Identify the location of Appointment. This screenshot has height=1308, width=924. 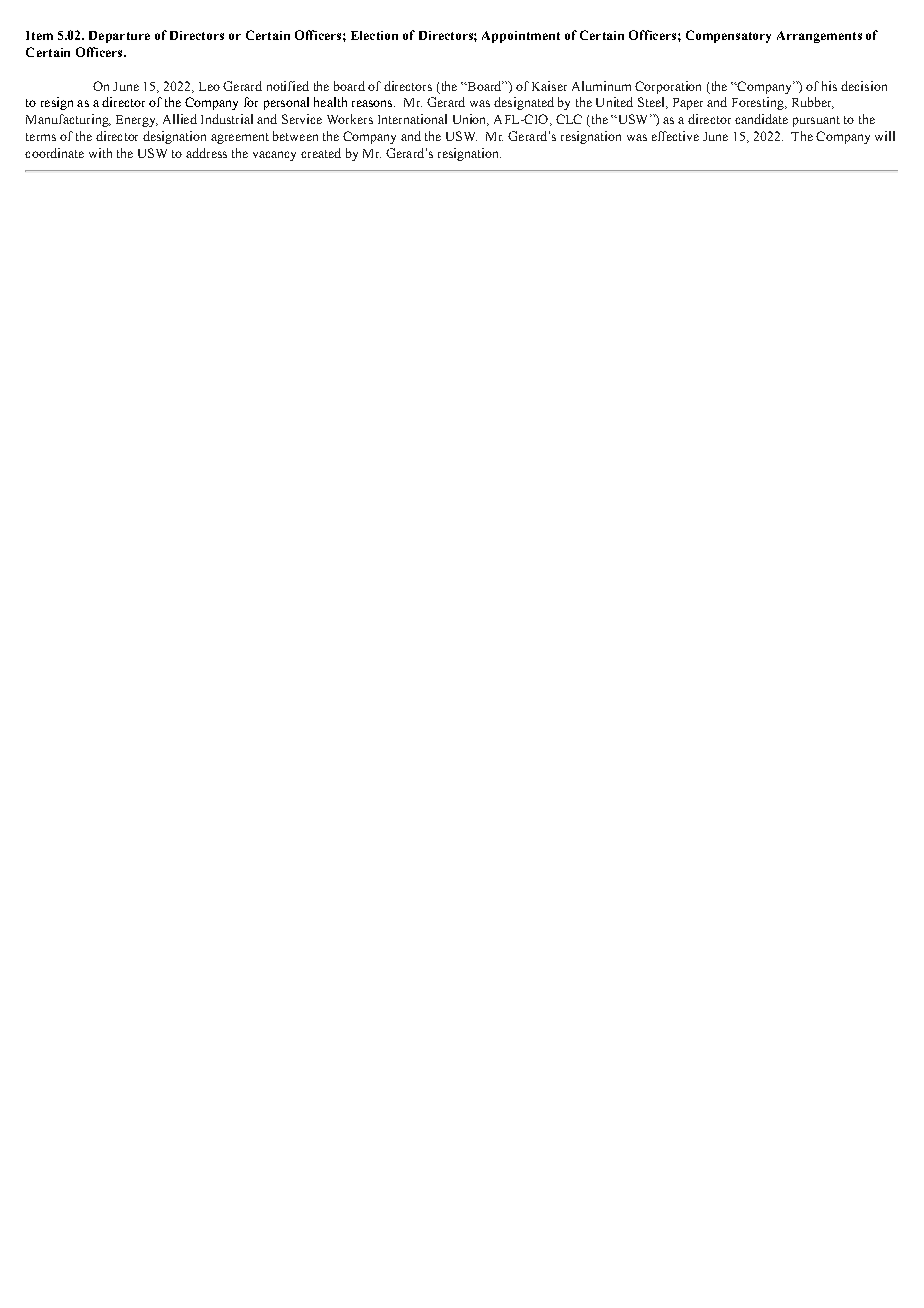
(521, 37).
